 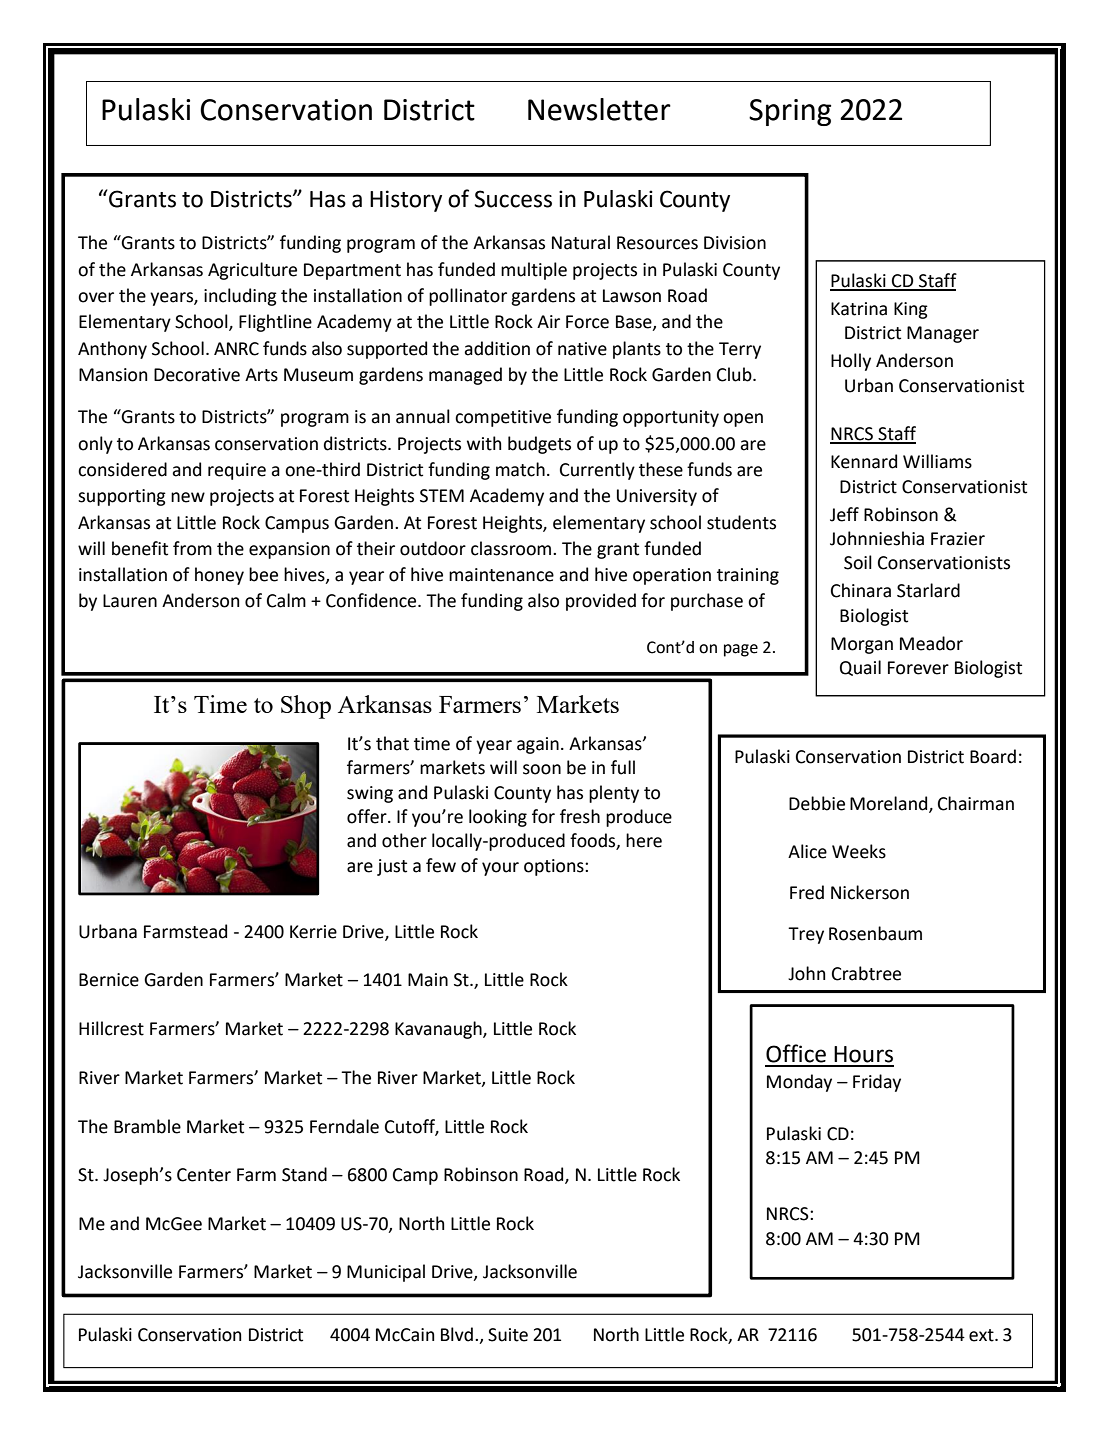 What do you see at coordinates (539, 445) in the document?
I see `budgets` at bounding box center [539, 445].
